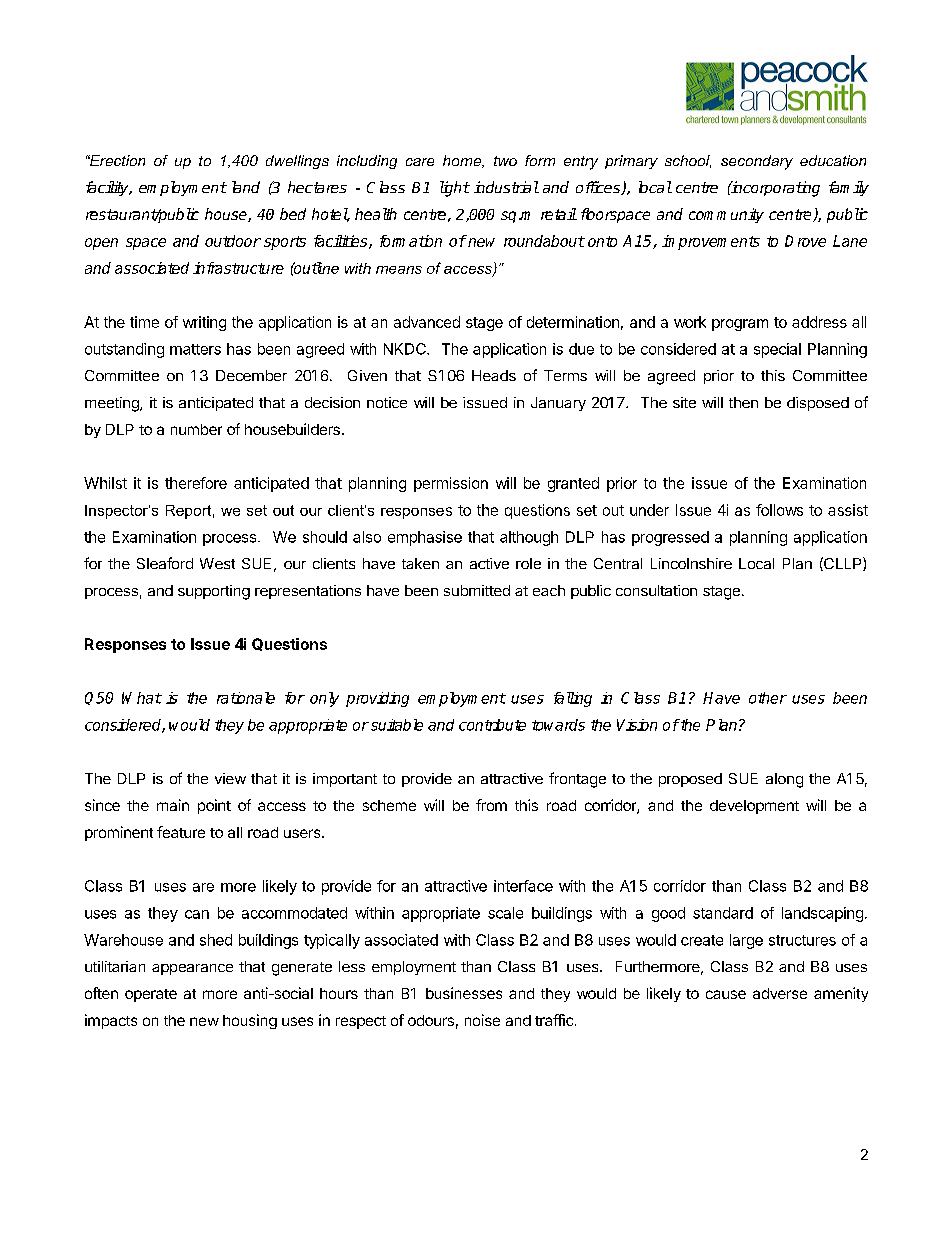  I want to click on industrial, so click(506, 187).
